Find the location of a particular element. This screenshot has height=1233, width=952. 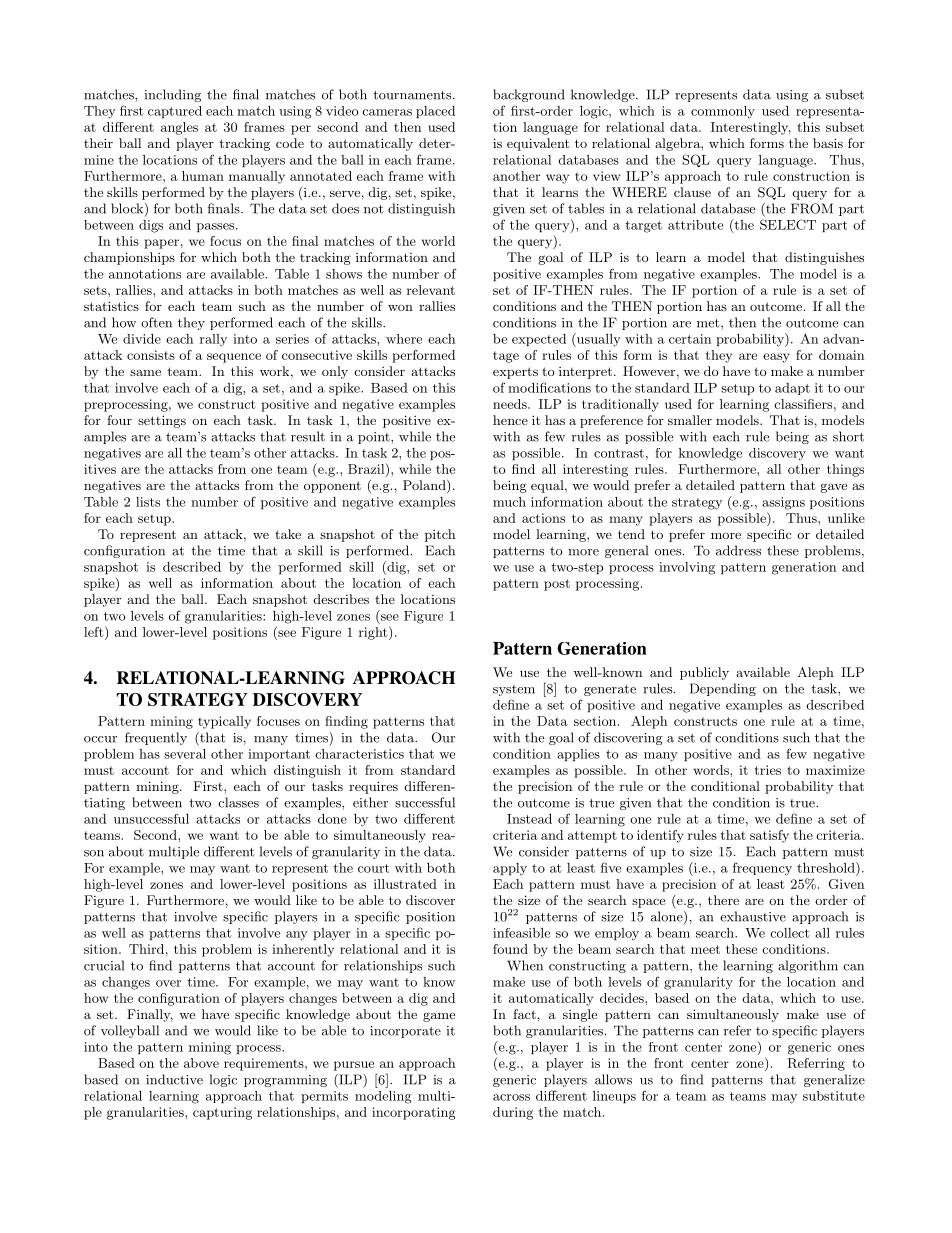

across is located at coordinates (511, 1097).
